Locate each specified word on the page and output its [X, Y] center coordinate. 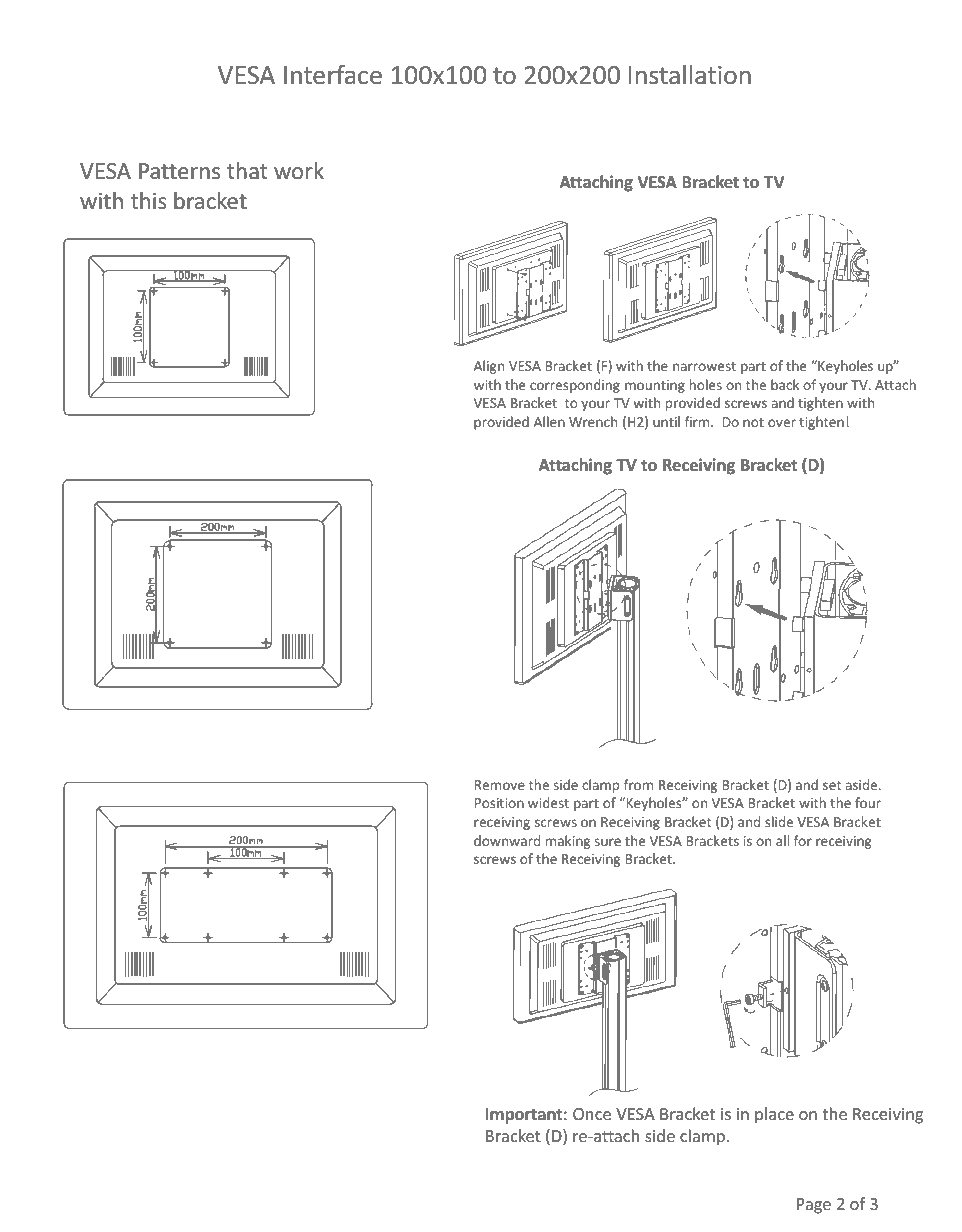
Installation [690, 75]
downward [507, 840]
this [148, 201]
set [832, 785]
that [247, 171]
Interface [333, 75]
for [803, 840]
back [785, 384]
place [774, 1115]
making [568, 842]
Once [592, 1114]
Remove [500, 785]
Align [489, 367]
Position [499, 803]
